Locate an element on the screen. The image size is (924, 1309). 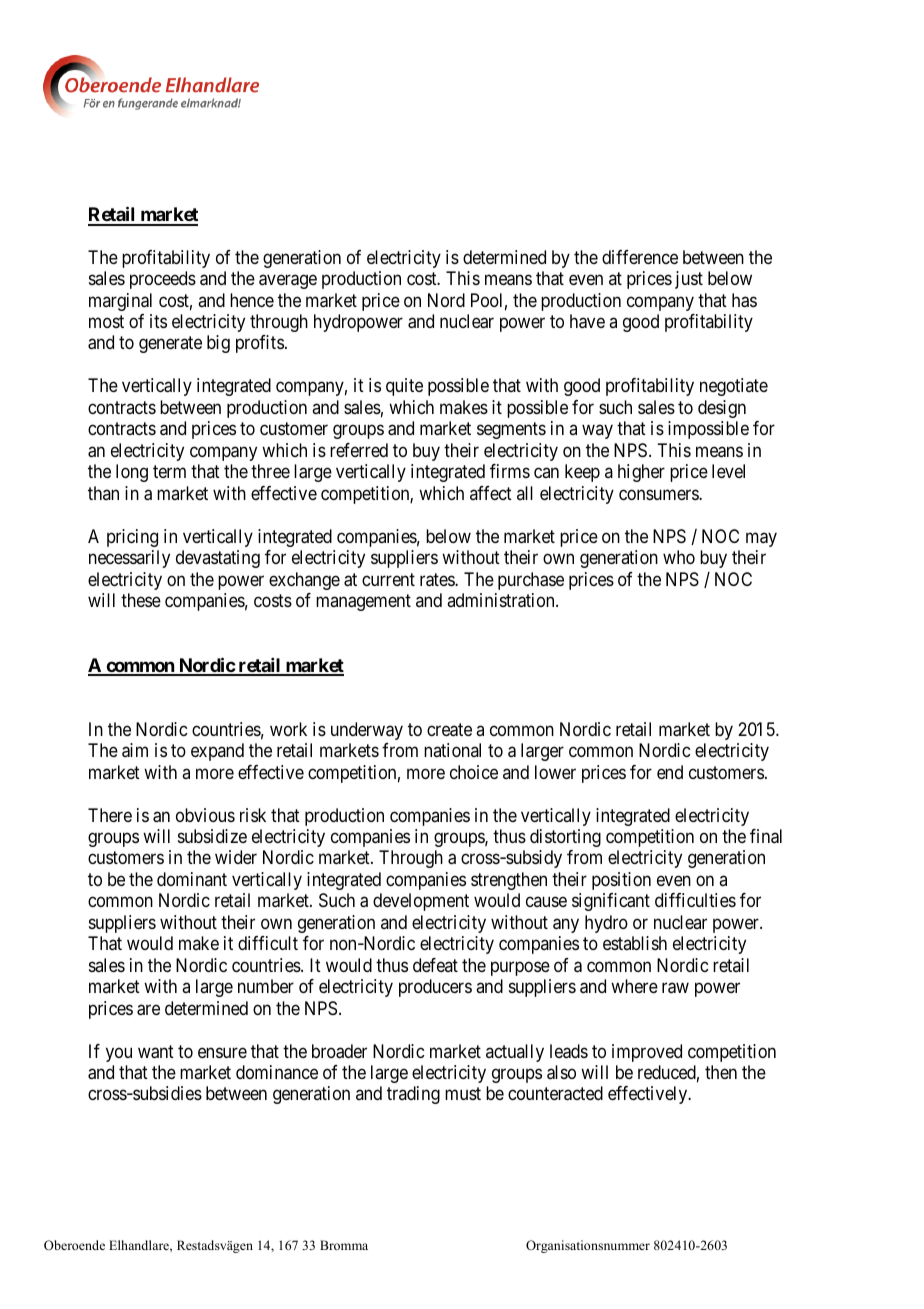
lower is located at coordinates (555, 772).
